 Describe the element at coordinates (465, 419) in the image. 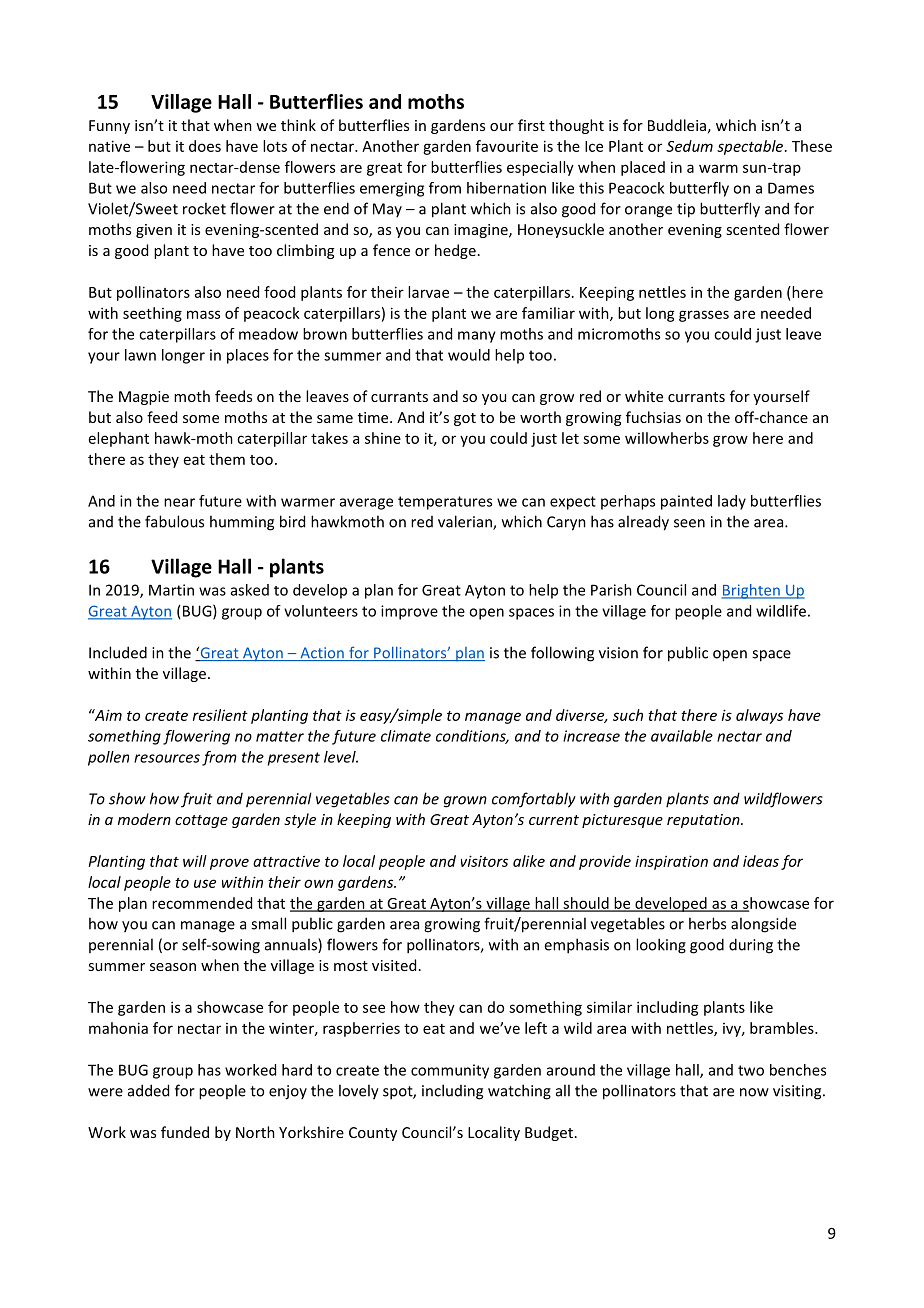

I see `got` at that location.
